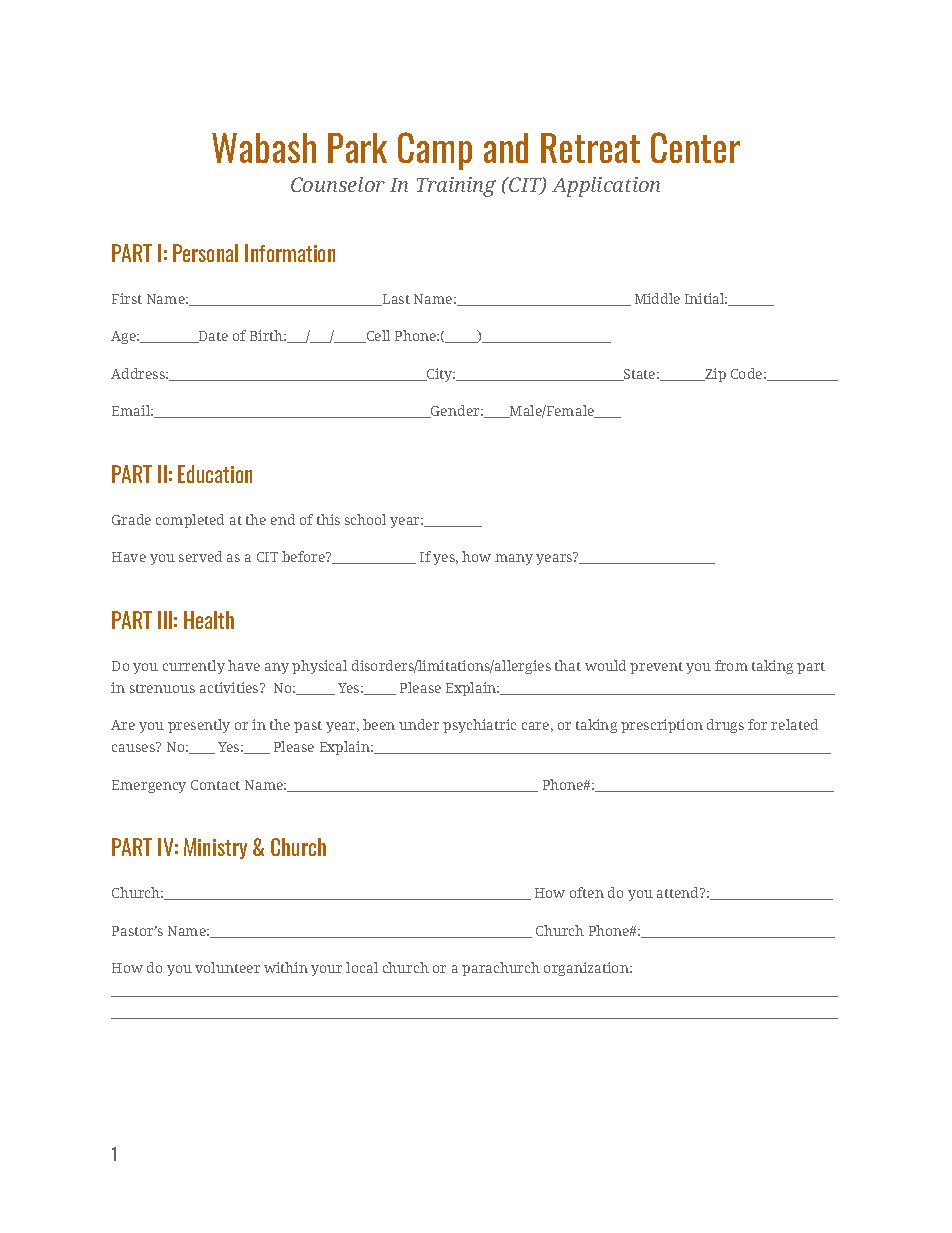 This screenshot has width=952, height=1233. Describe the element at coordinates (230, 687) in the screenshot. I see `activities` at that location.
